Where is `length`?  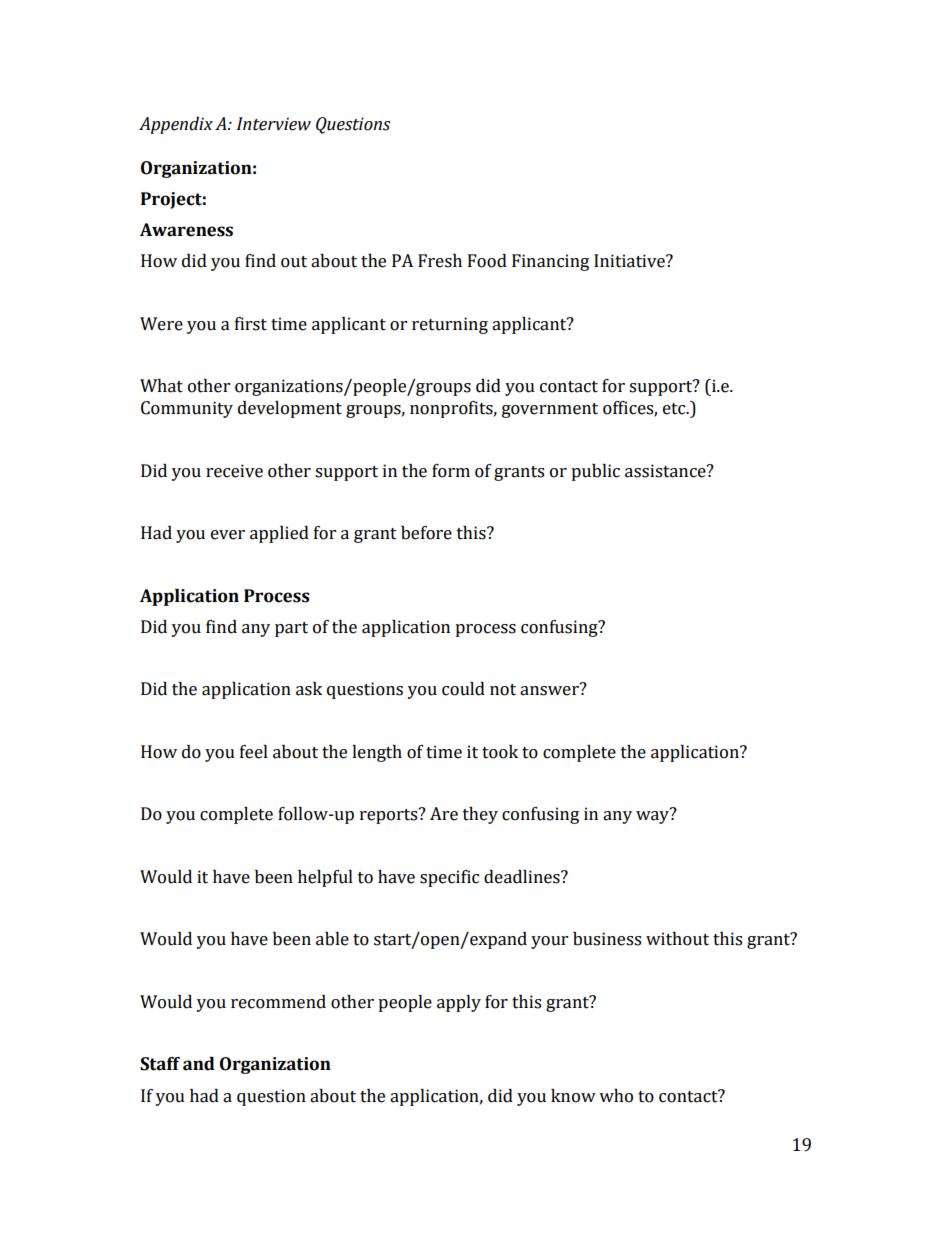
length is located at coordinates (377, 753).
